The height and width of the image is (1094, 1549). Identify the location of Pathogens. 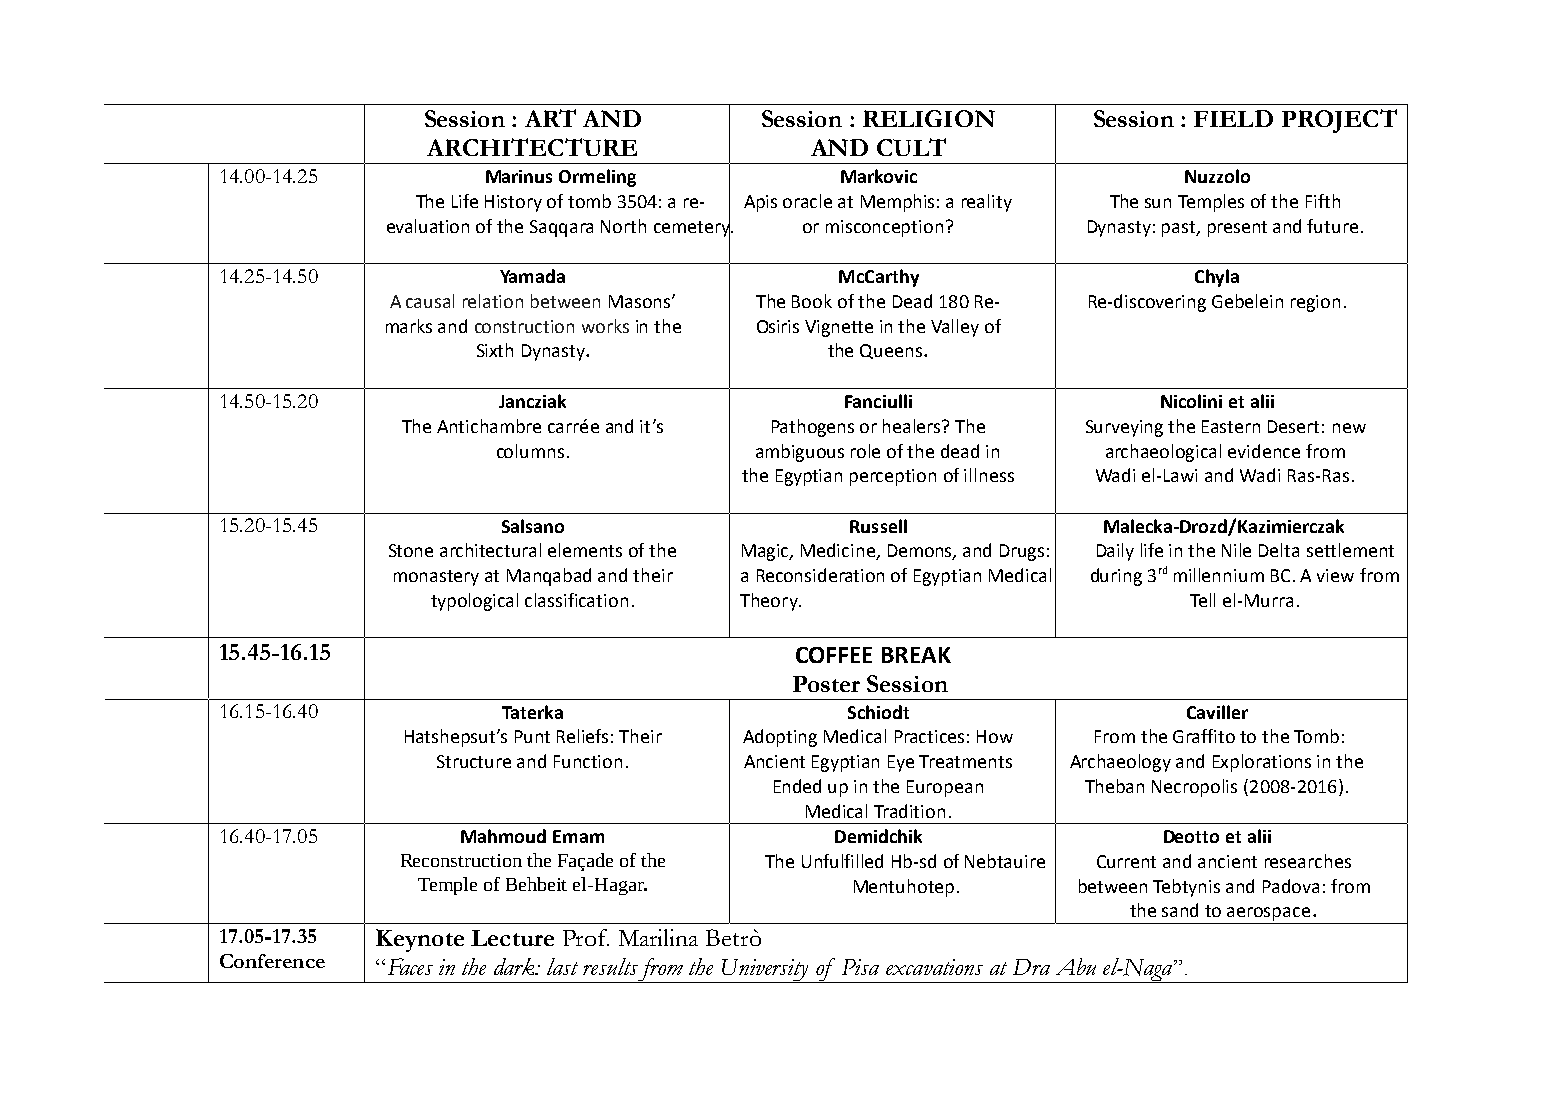
(813, 428).
